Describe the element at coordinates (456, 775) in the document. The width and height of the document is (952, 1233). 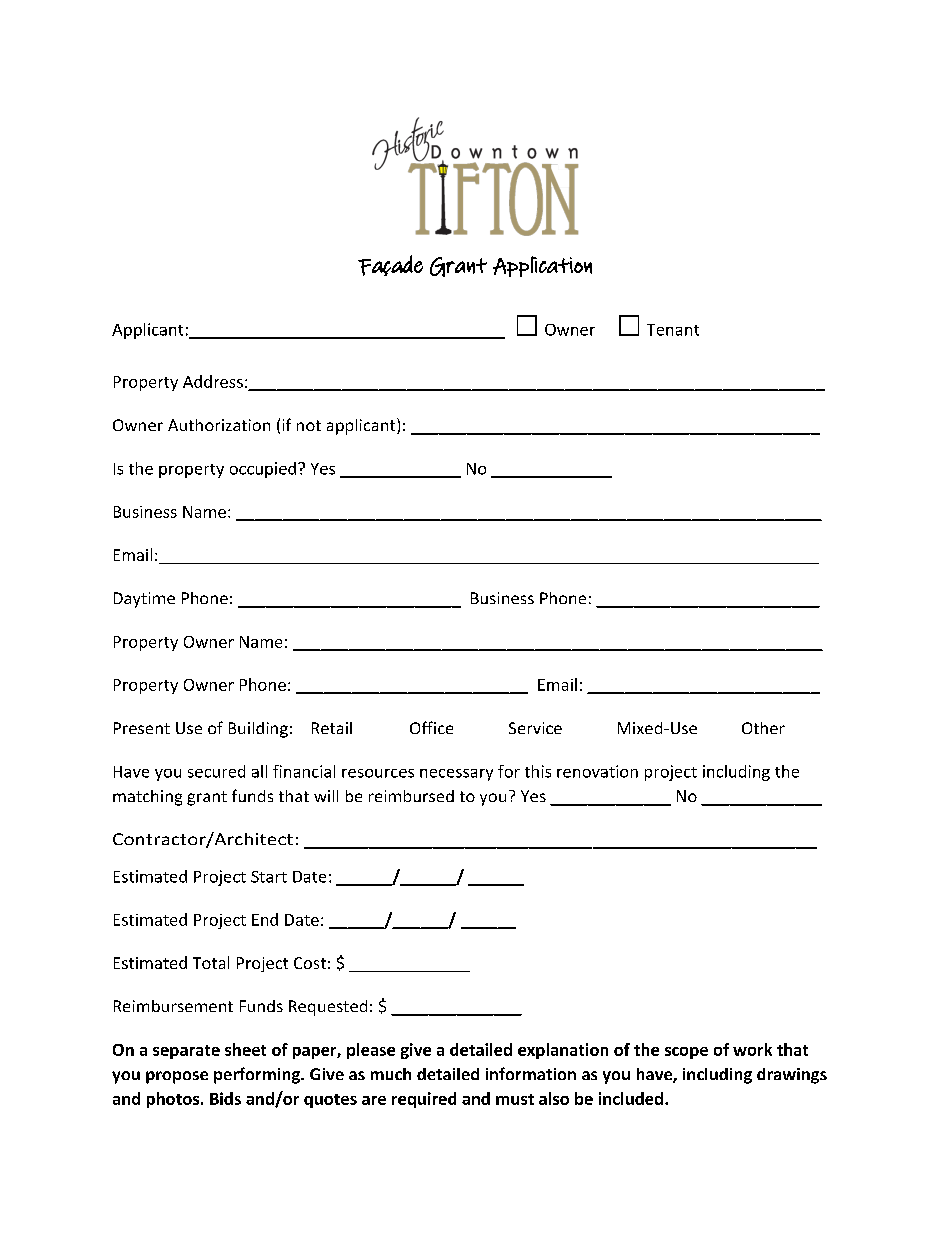
I see `necessary` at that location.
